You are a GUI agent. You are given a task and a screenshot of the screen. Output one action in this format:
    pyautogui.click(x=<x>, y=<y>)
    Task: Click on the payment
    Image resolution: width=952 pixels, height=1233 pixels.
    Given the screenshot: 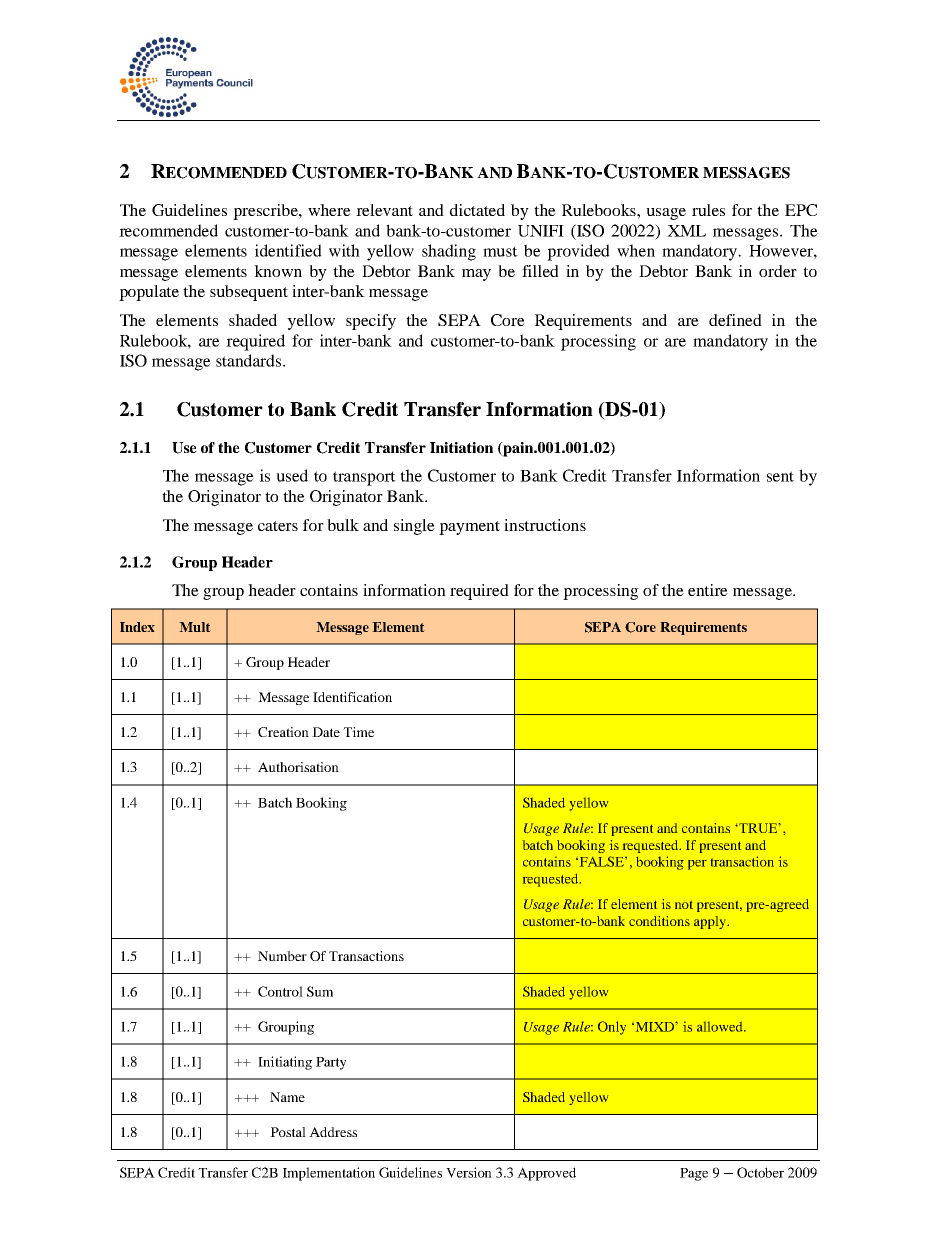 What is the action you would take?
    pyautogui.click(x=469, y=528)
